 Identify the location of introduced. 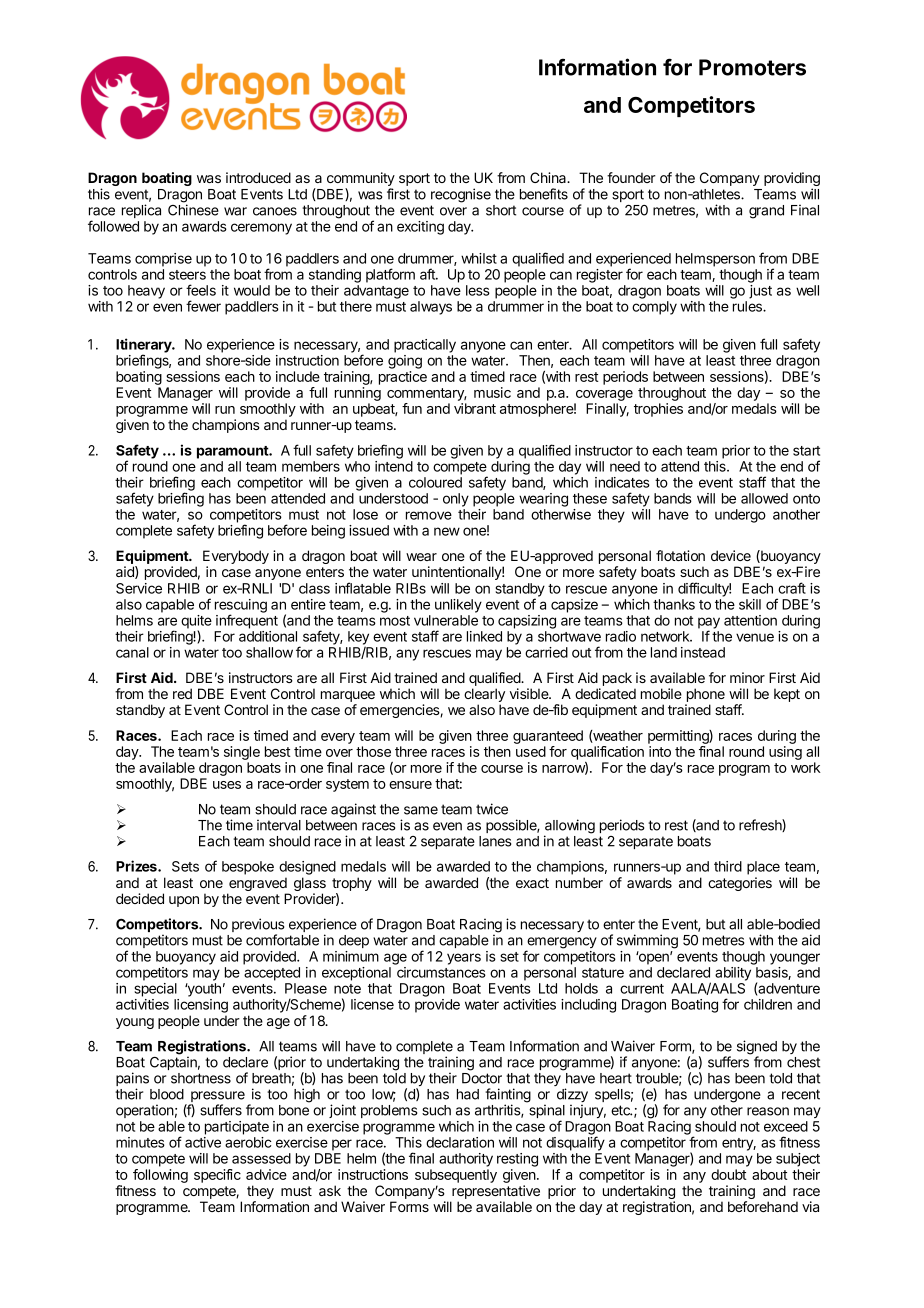
(258, 177).
